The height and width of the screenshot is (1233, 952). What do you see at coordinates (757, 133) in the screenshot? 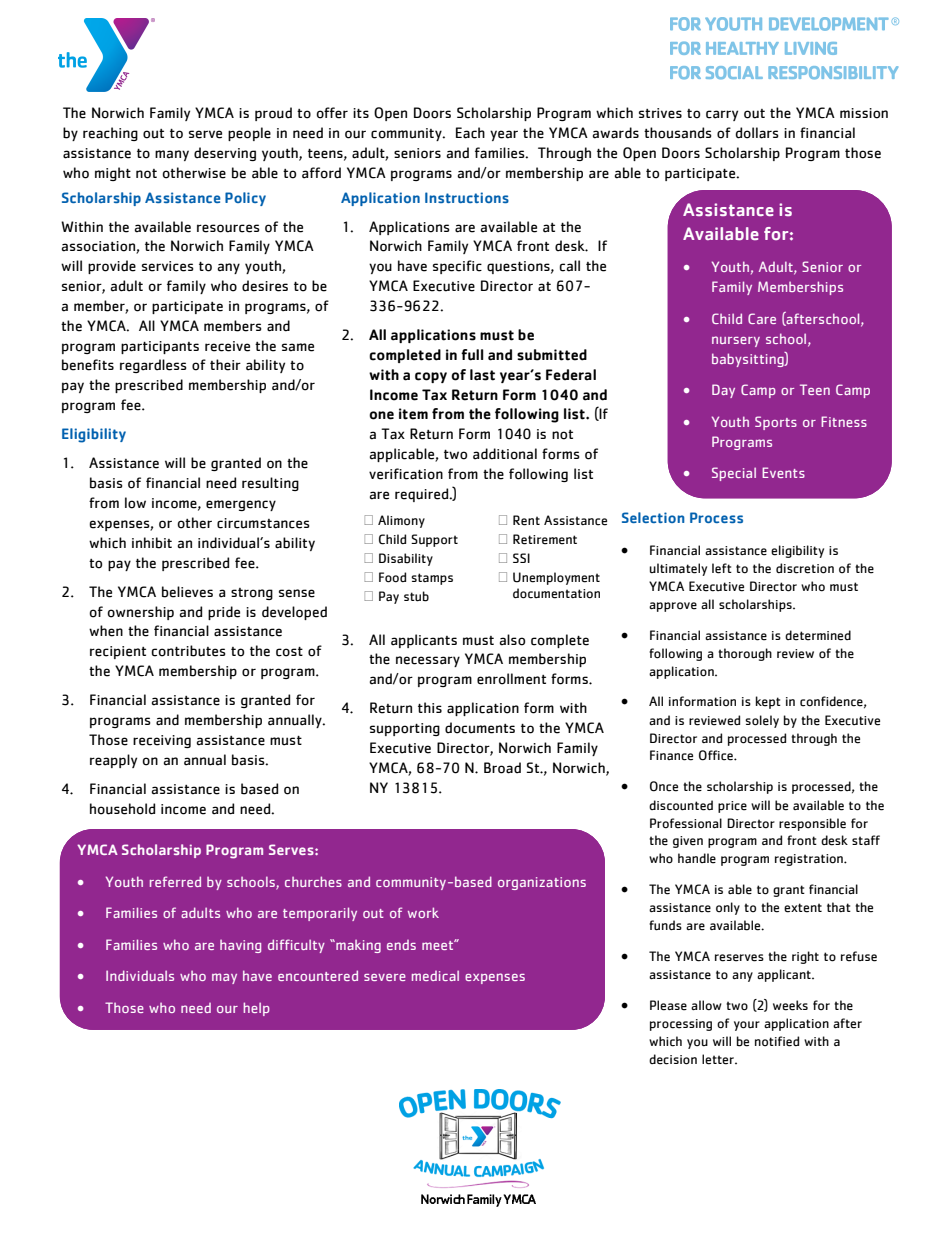
I see `dollars` at bounding box center [757, 133].
